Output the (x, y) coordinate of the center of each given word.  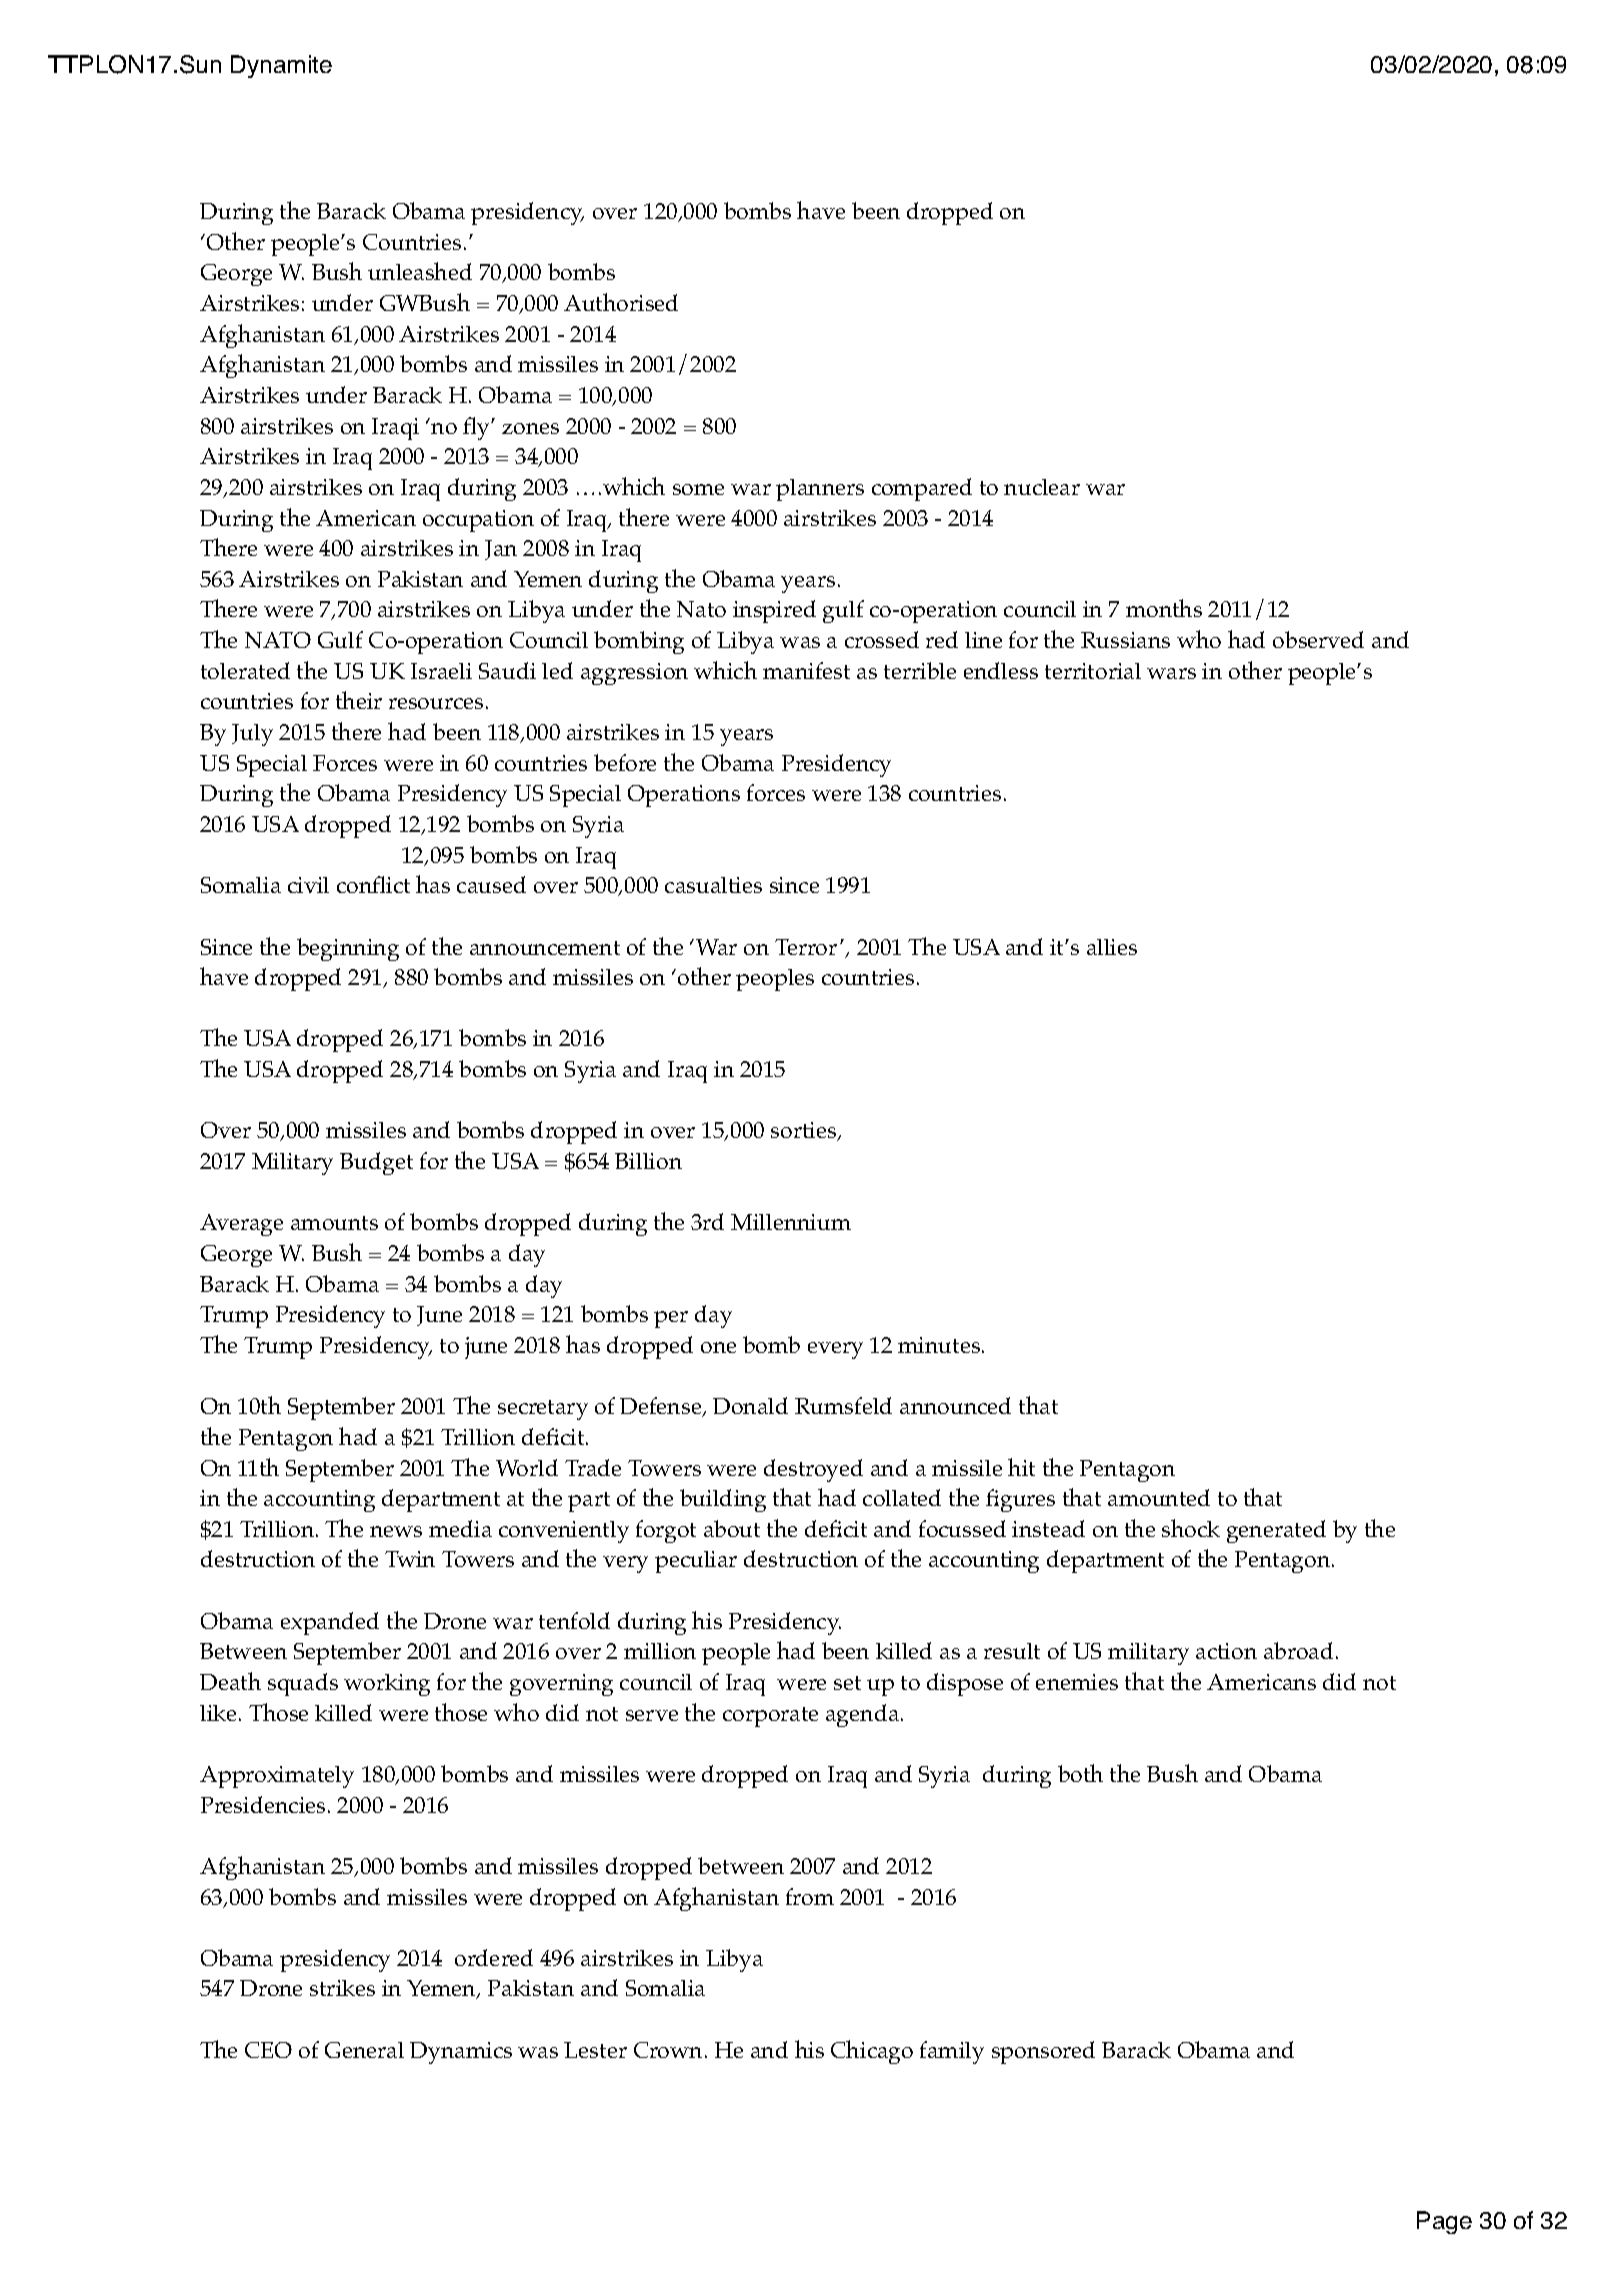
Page (1444, 2222)
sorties (805, 1131)
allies (1112, 947)
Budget (376, 1163)
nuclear (1042, 487)
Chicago (872, 2052)
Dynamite (281, 66)
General (364, 2050)
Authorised (621, 302)
